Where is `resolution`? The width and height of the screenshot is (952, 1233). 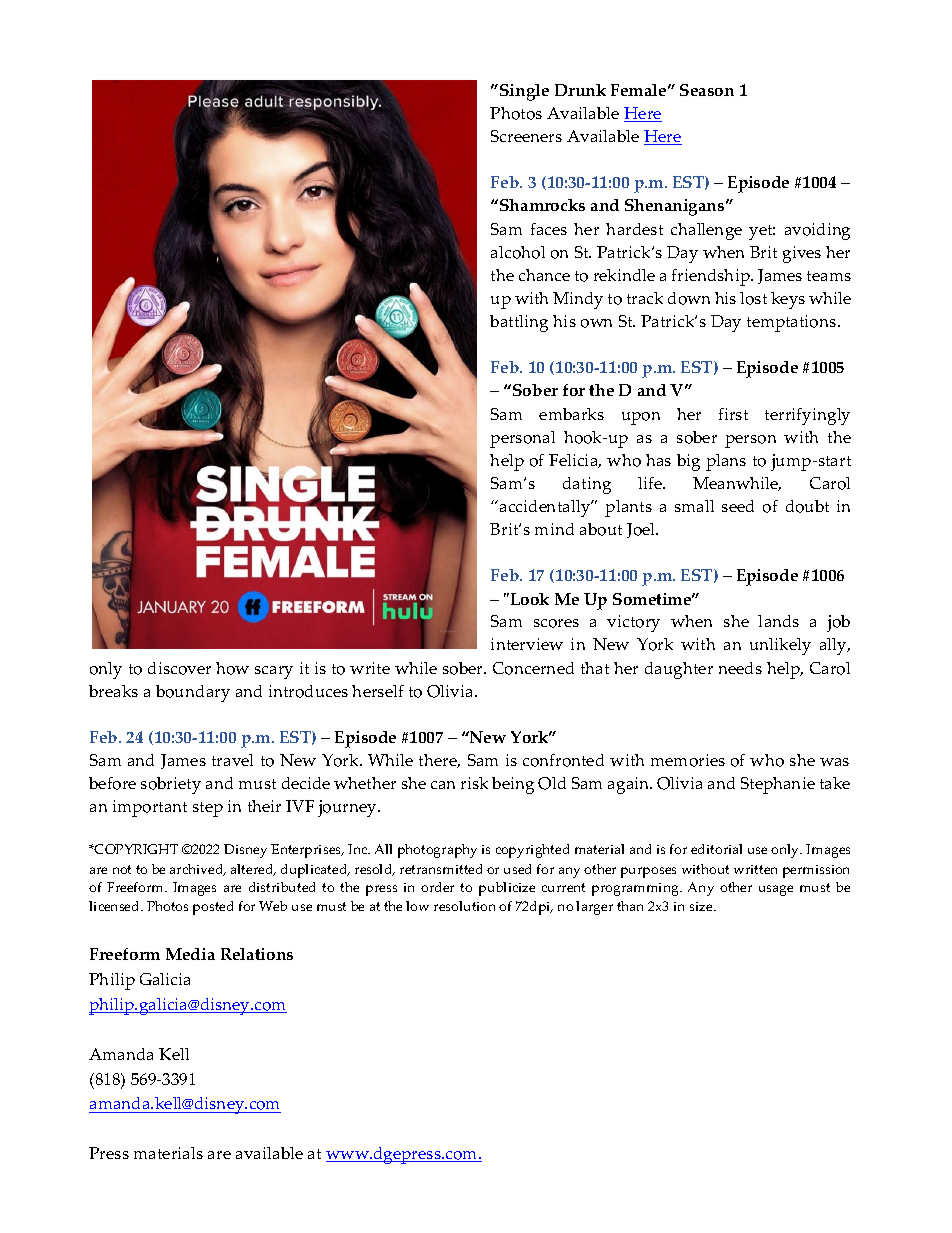
resolution is located at coordinates (464, 906).
